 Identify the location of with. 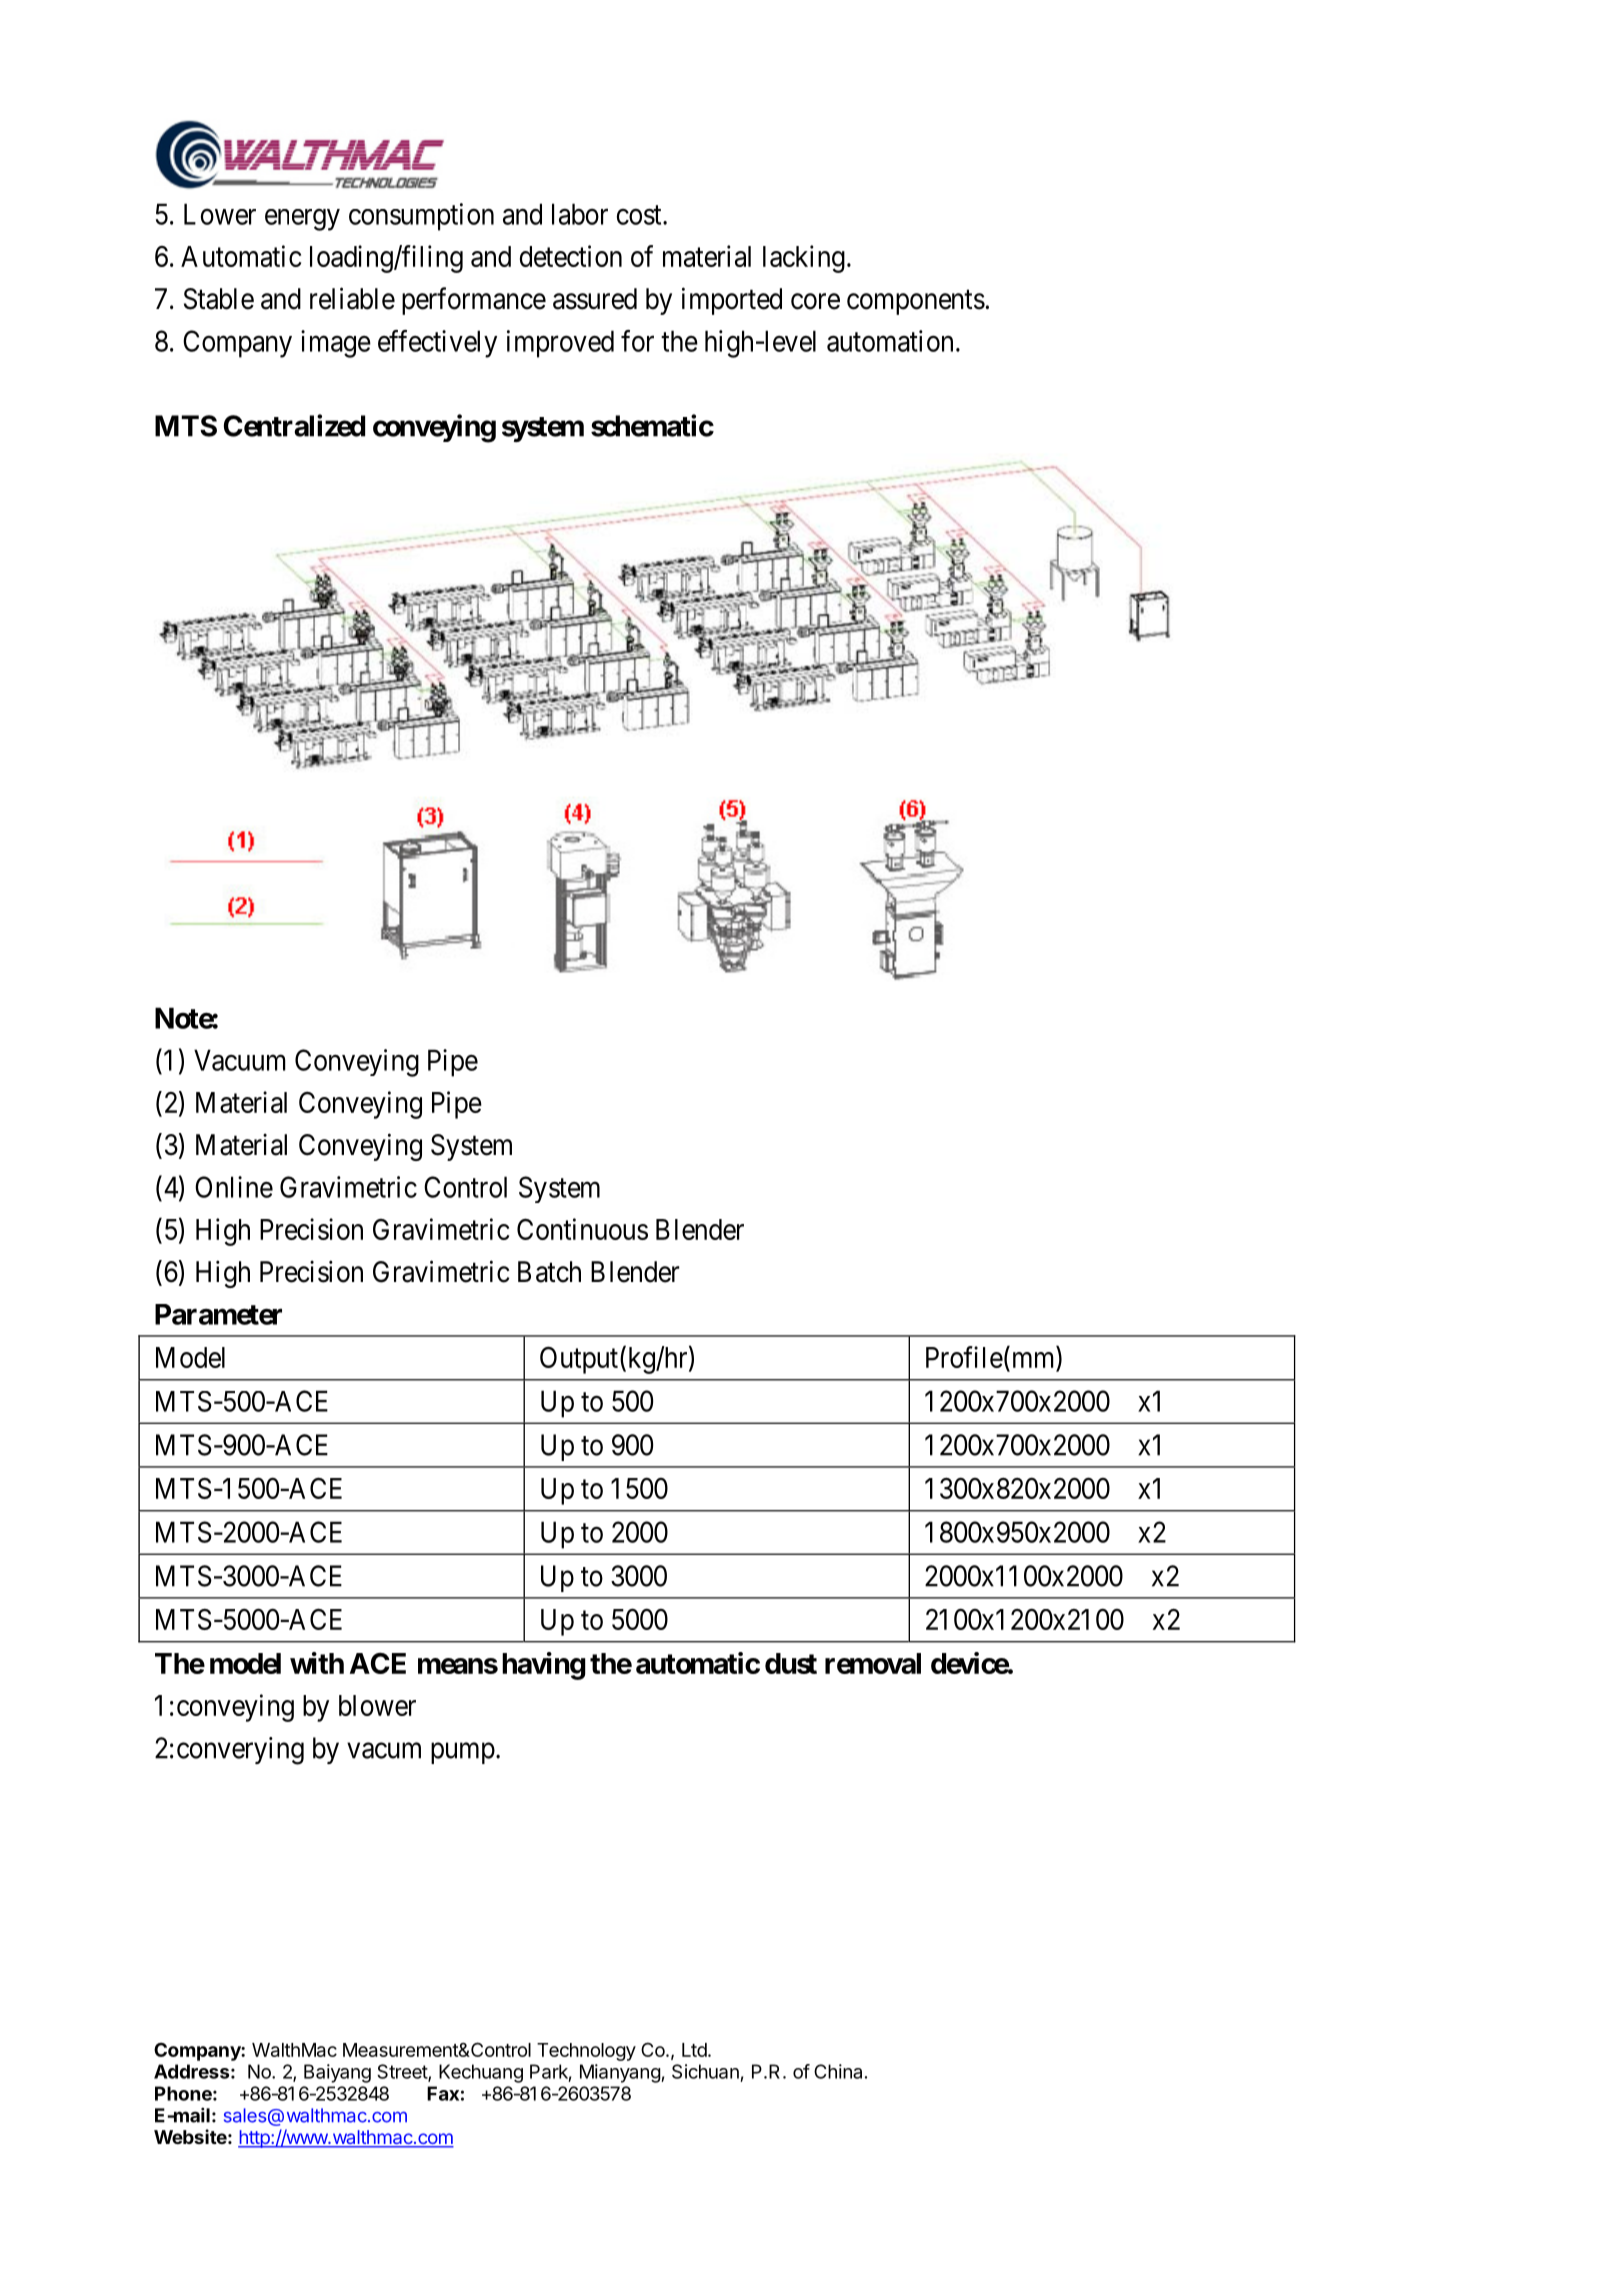
(317, 1663).
